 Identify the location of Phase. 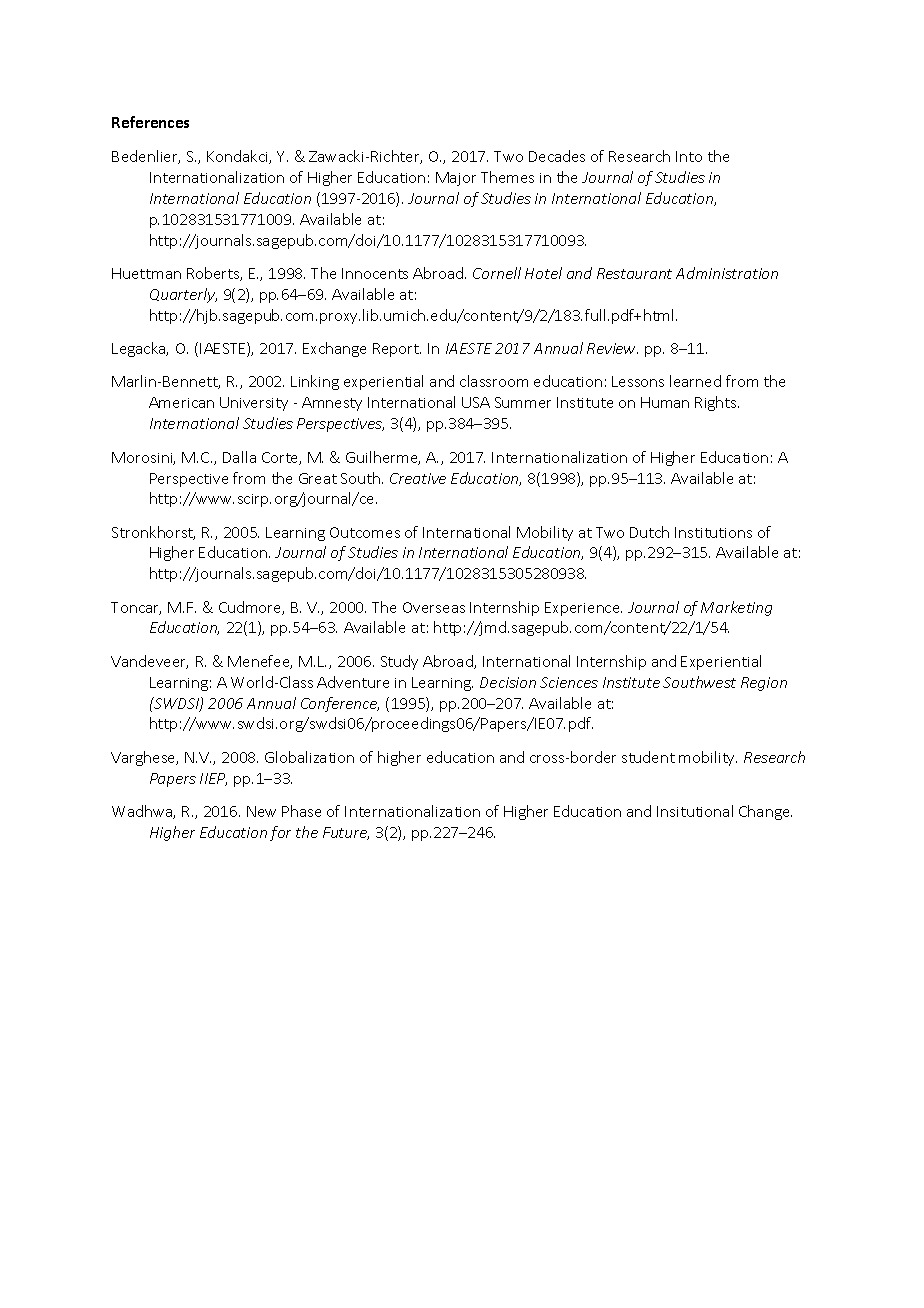
(301, 811).
